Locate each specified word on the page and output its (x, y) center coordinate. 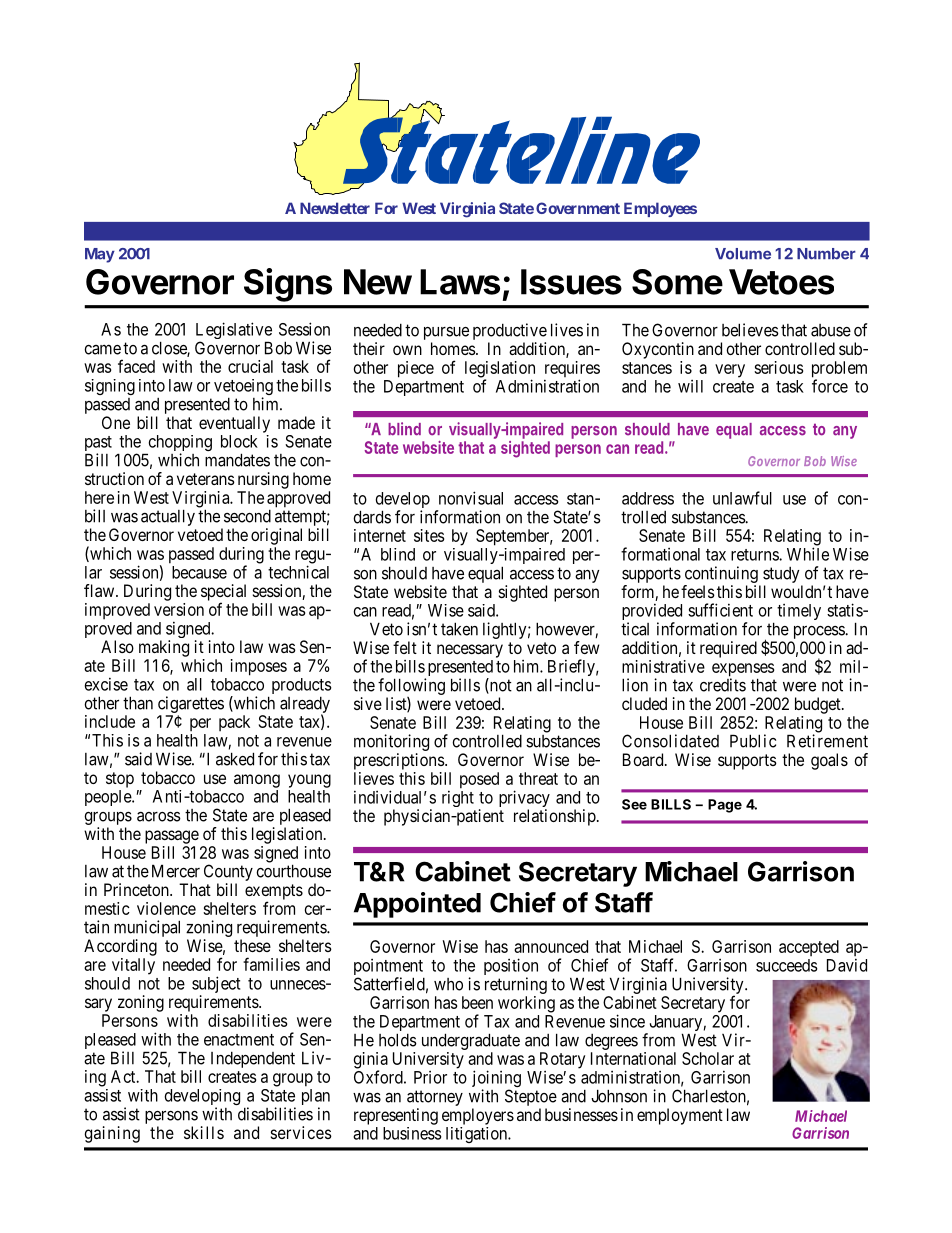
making (164, 648)
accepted (809, 948)
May (100, 255)
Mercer (176, 871)
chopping (179, 444)
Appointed (417, 905)
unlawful (742, 498)
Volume (743, 254)
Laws (460, 282)
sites (429, 535)
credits (723, 685)
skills (204, 1132)
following (411, 686)
